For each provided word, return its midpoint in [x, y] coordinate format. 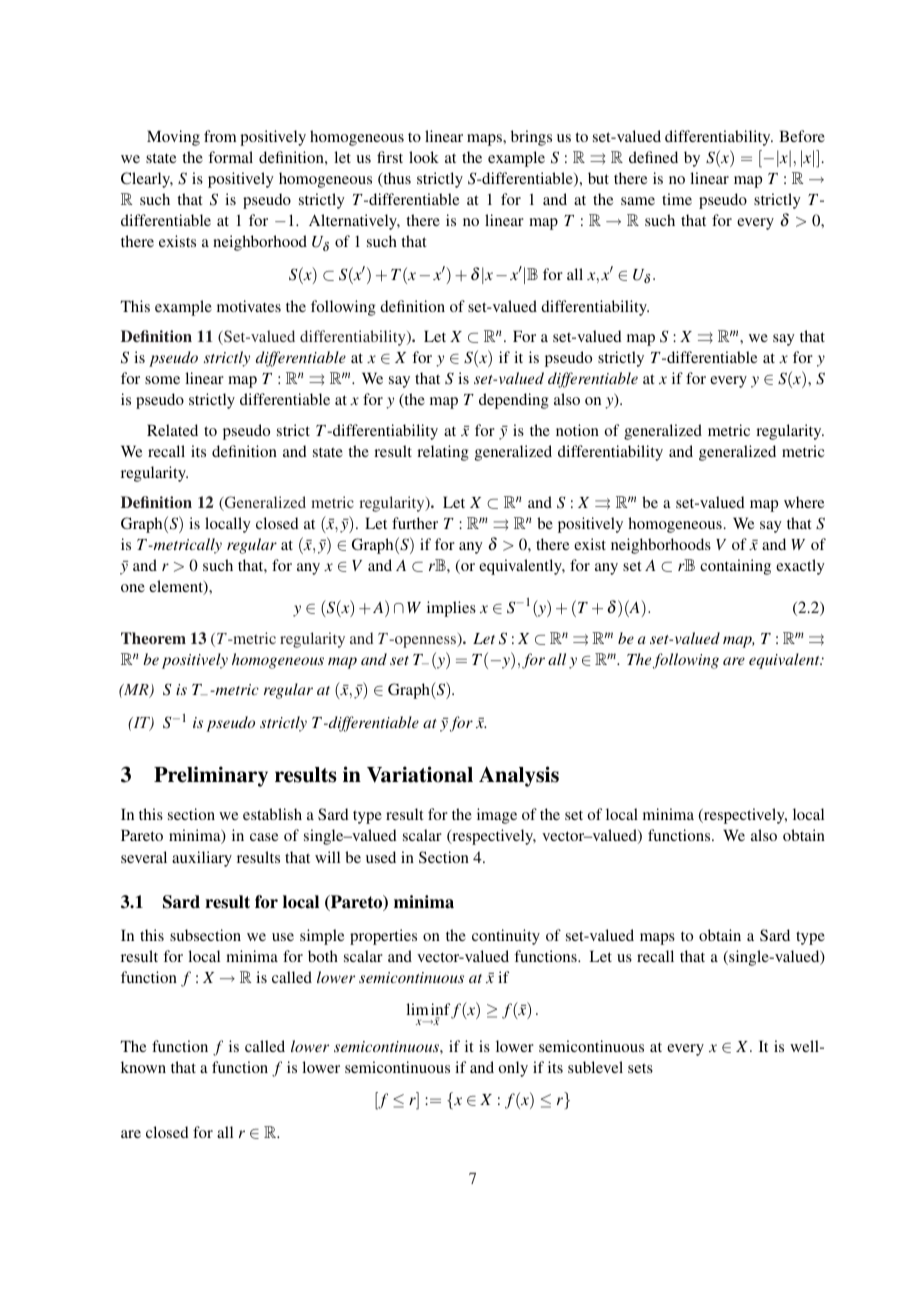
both [323, 956]
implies [451, 609]
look [424, 157]
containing [735, 567]
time [677, 199]
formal [230, 157]
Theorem [153, 638]
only [513, 1069]
